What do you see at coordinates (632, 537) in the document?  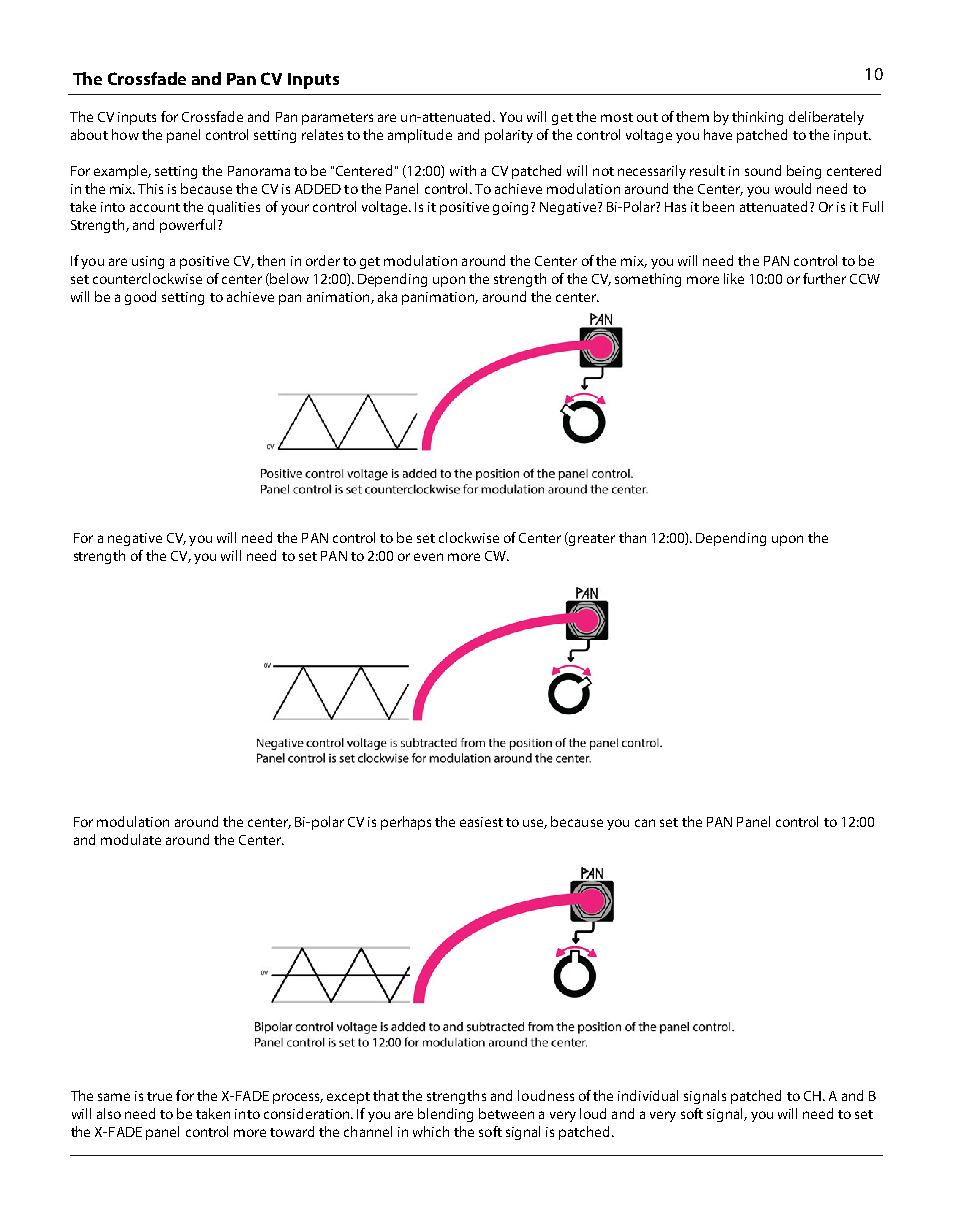 I see `than` at bounding box center [632, 537].
